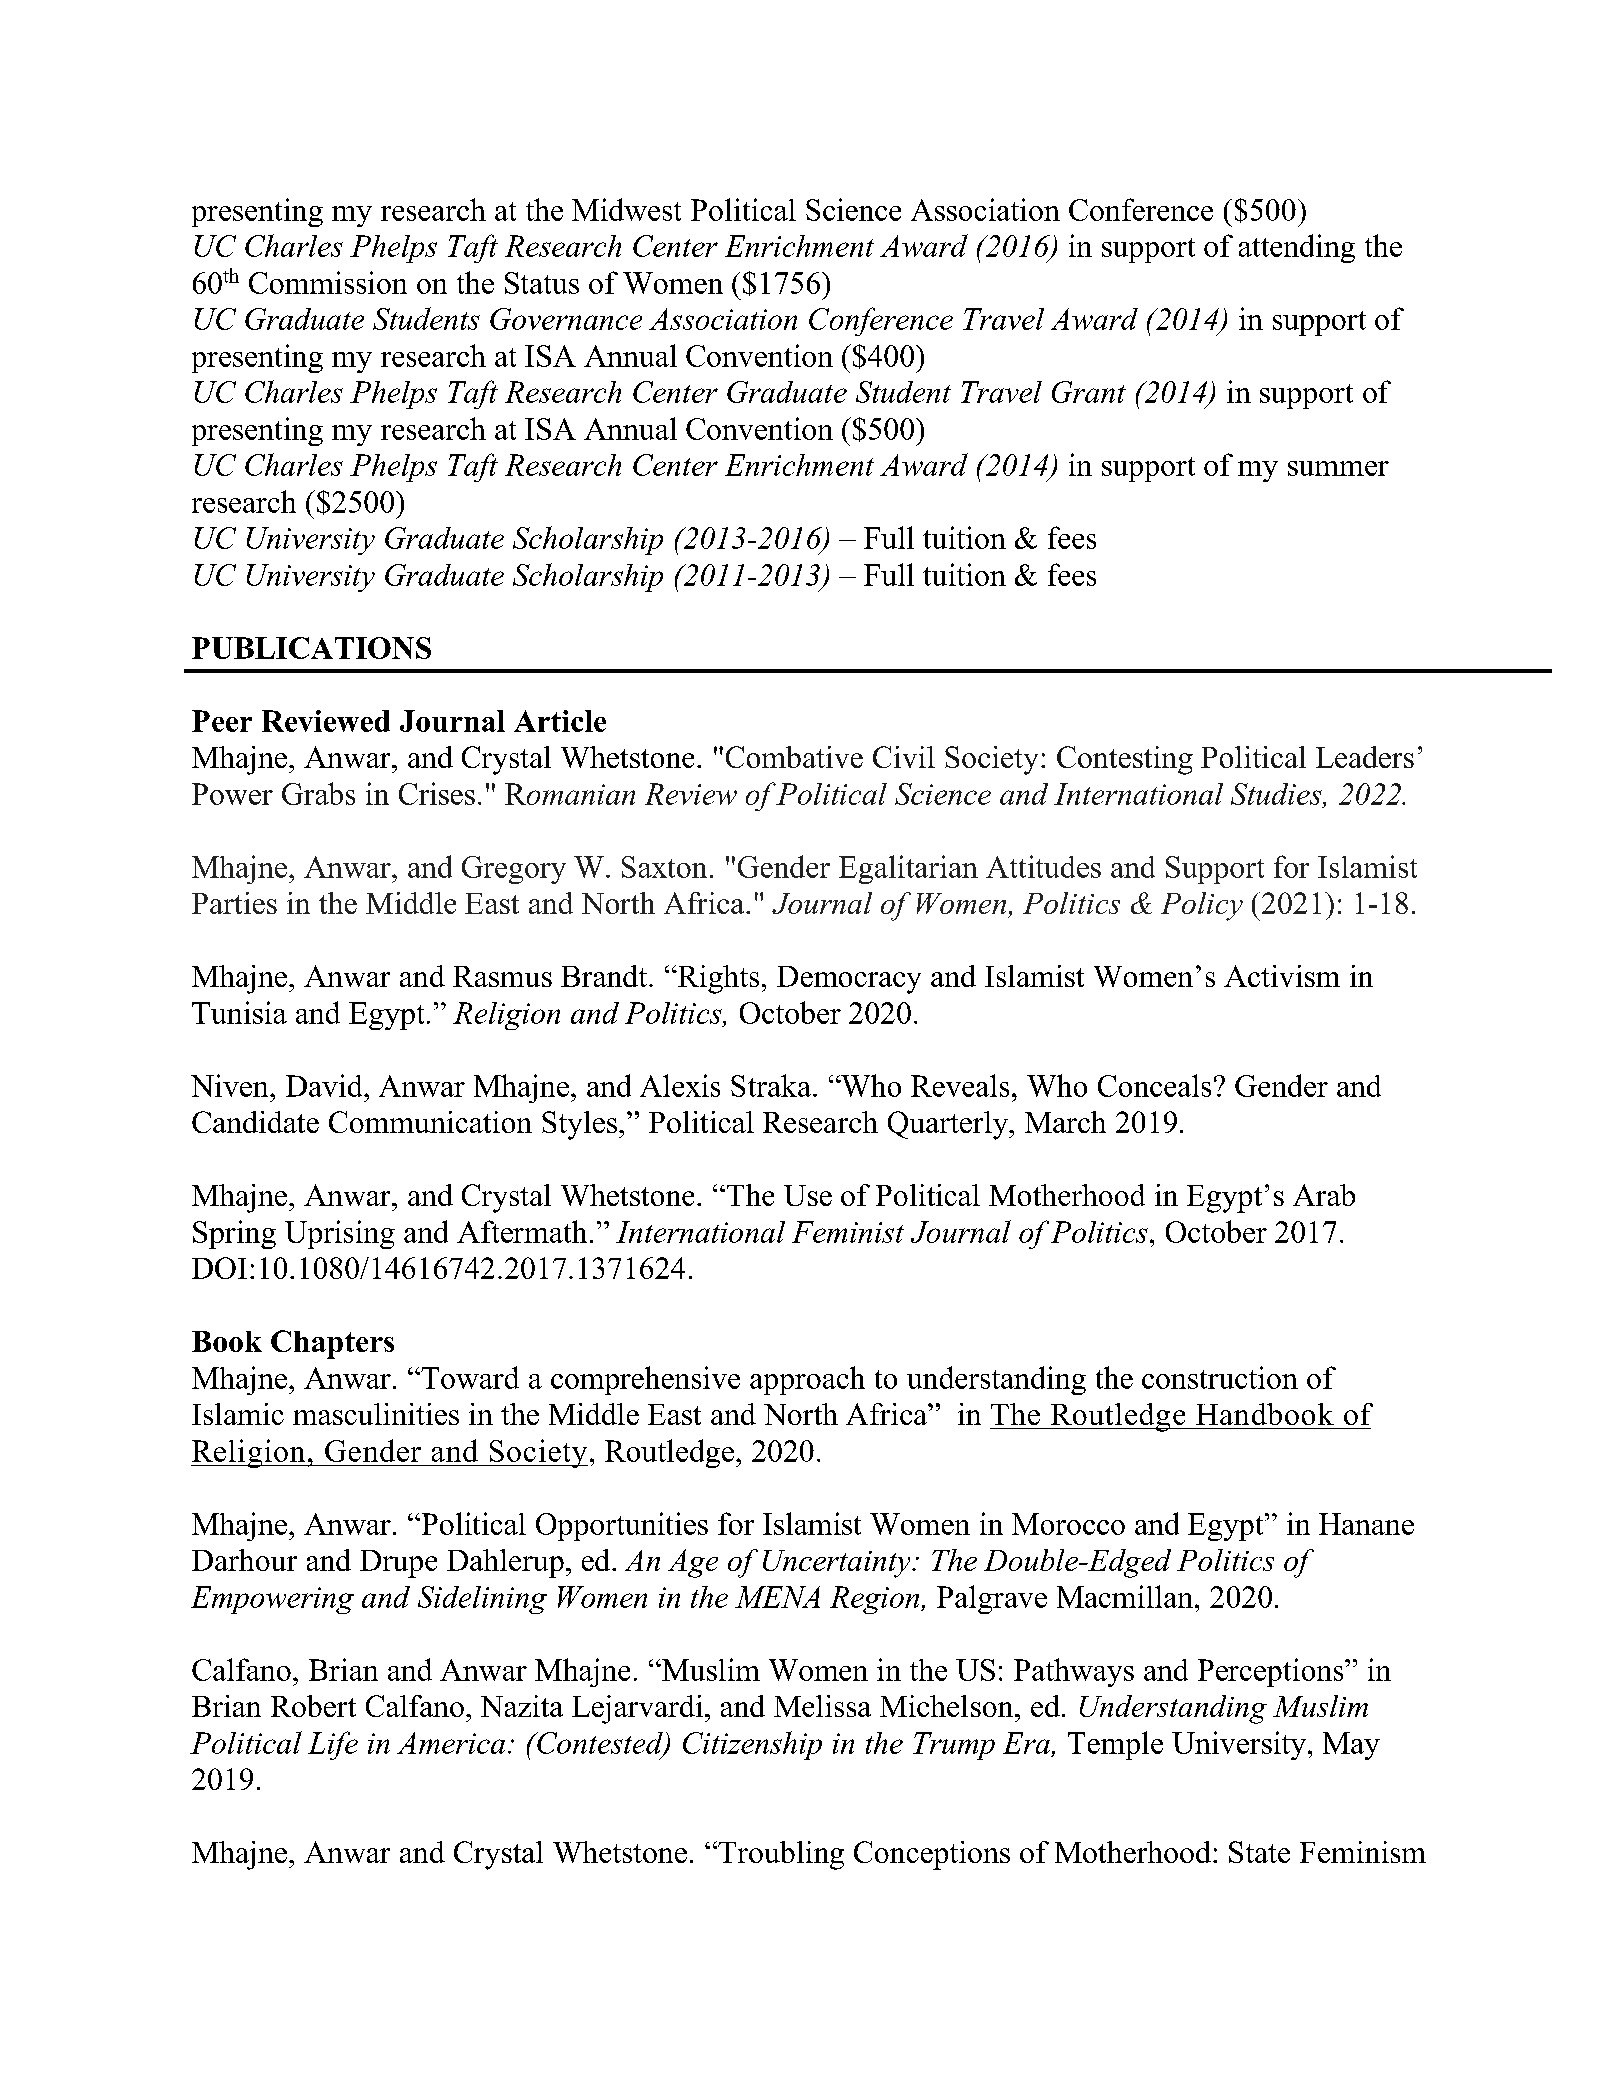 The width and height of the page is (1619, 2095). What do you see at coordinates (1259, 1852) in the page?
I see `State` at bounding box center [1259, 1852].
